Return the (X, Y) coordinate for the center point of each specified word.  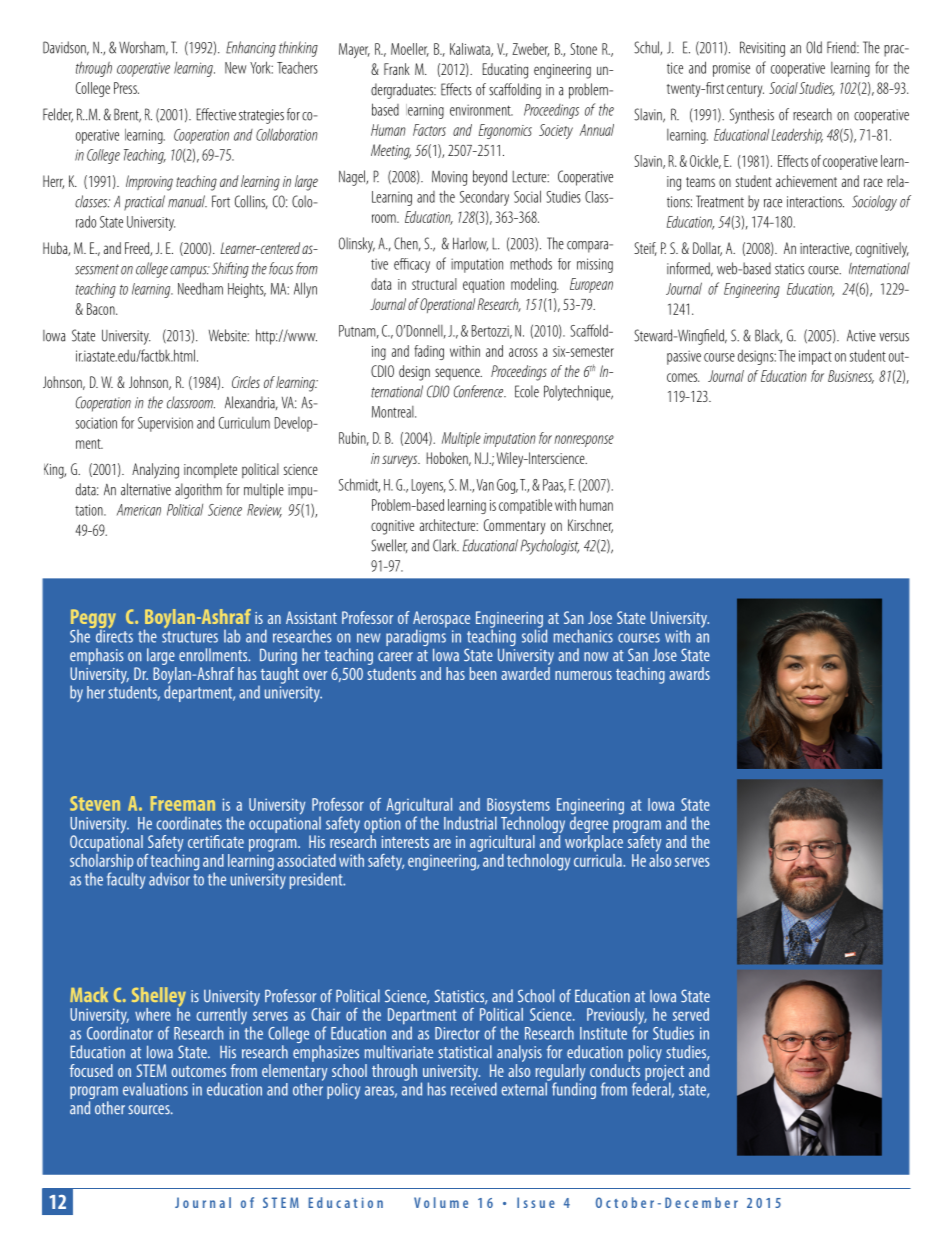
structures (190, 637)
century (745, 90)
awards (689, 673)
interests (405, 842)
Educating (505, 71)
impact (815, 357)
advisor (169, 879)
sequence (458, 374)
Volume (441, 1202)
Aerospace (441, 620)
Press (126, 88)
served (691, 1014)
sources (150, 1110)
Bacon (102, 309)
